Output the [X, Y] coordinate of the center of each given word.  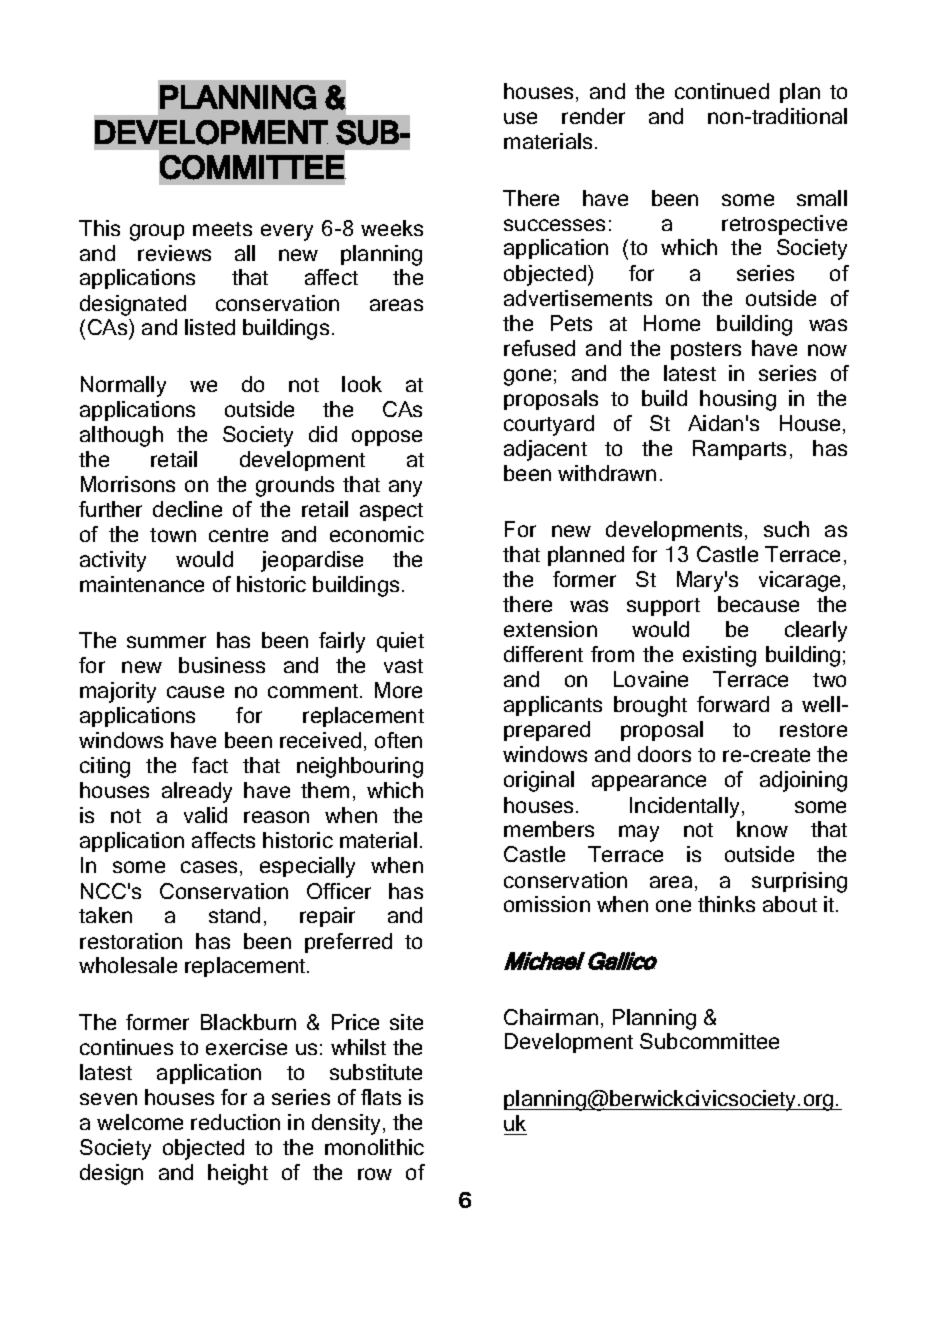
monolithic [374, 1147]
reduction [235, 1122]
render [593, 116]
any [405, 488]
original [539, 781]
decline [187, 509]
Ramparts [739, 450]
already [197, 792]
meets [222, 229]
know [762, 829]
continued [722, 91]
